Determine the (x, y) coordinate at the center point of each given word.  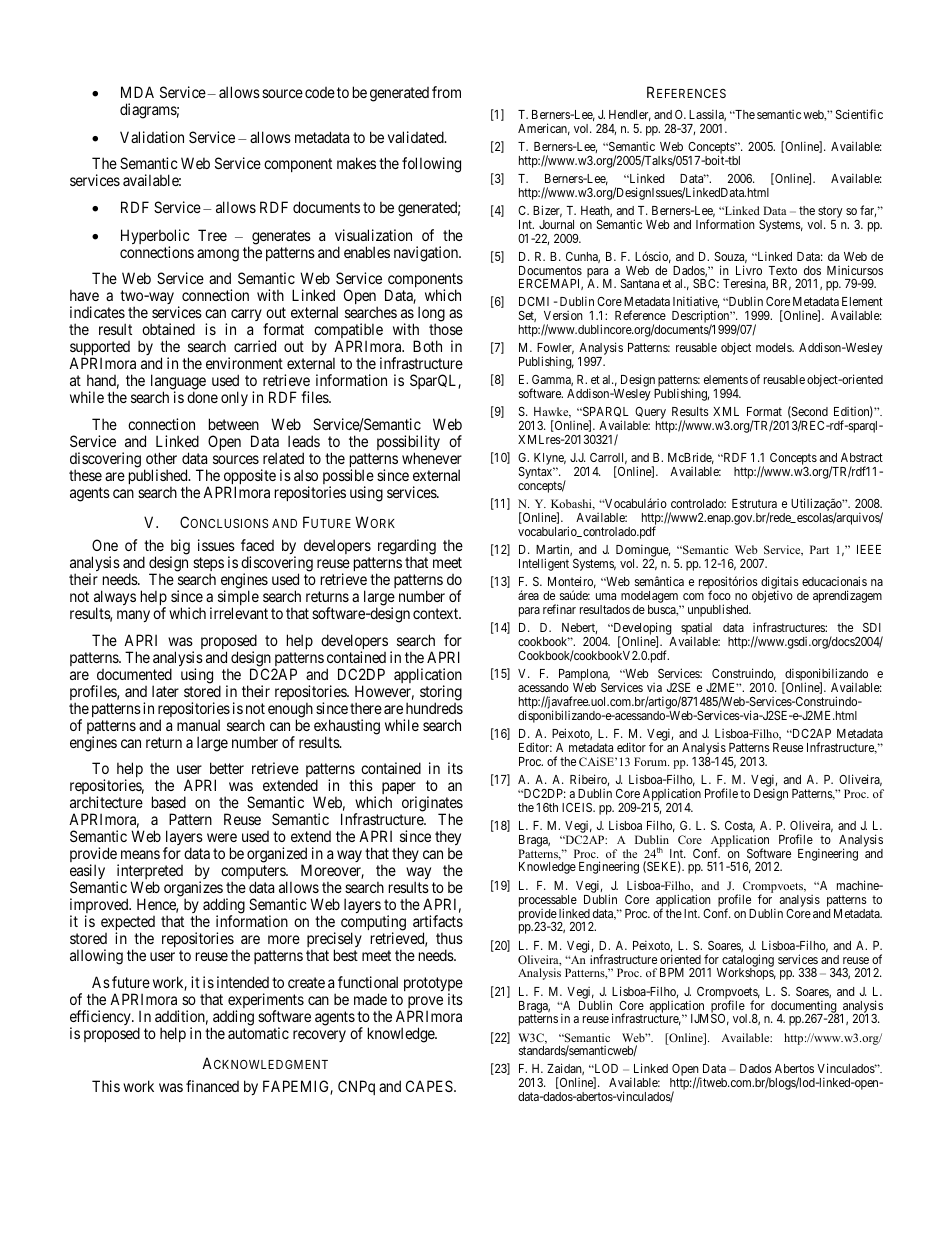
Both (427, 346)
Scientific (859, 114)
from (446, 92)
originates (432, 805)
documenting (805, 1007)
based (169, 802)
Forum (651, 761)
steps (208, 566)
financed (212, 1086)
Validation (152, 137)
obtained (168, 329)
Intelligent (544, 564)
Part (819, 549)
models (774, 347)
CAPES (430, 1086)
